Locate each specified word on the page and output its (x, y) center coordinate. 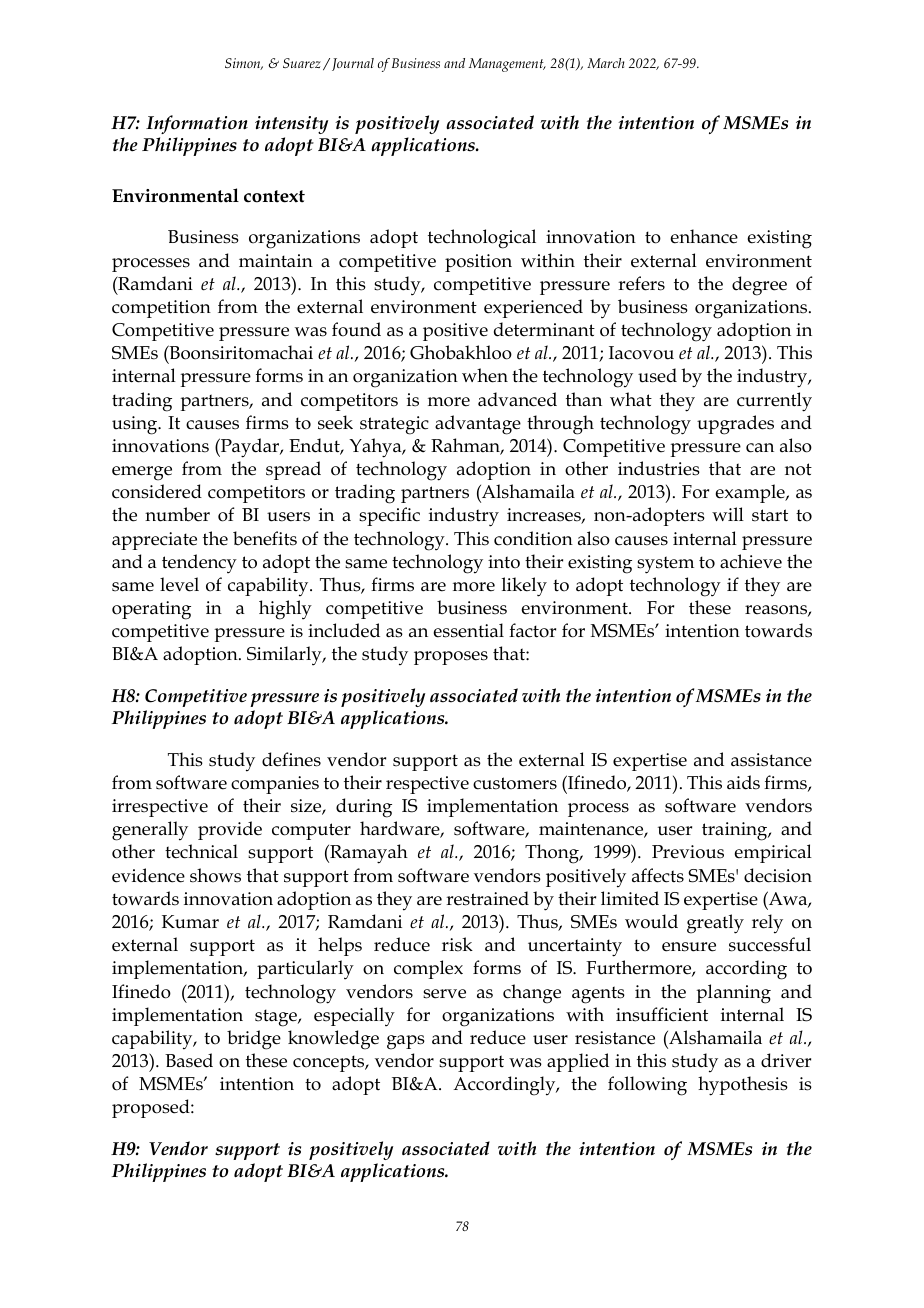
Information (197, 124)
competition (161, 309)
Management (507, 65)
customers (515, 783)
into (504, 562)
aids (743, 782)
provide (230, 830)
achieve (751, 561)
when (485, 375)
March (605, 63)
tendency (199, 564)
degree (759, 286)
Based (189, 1060)
